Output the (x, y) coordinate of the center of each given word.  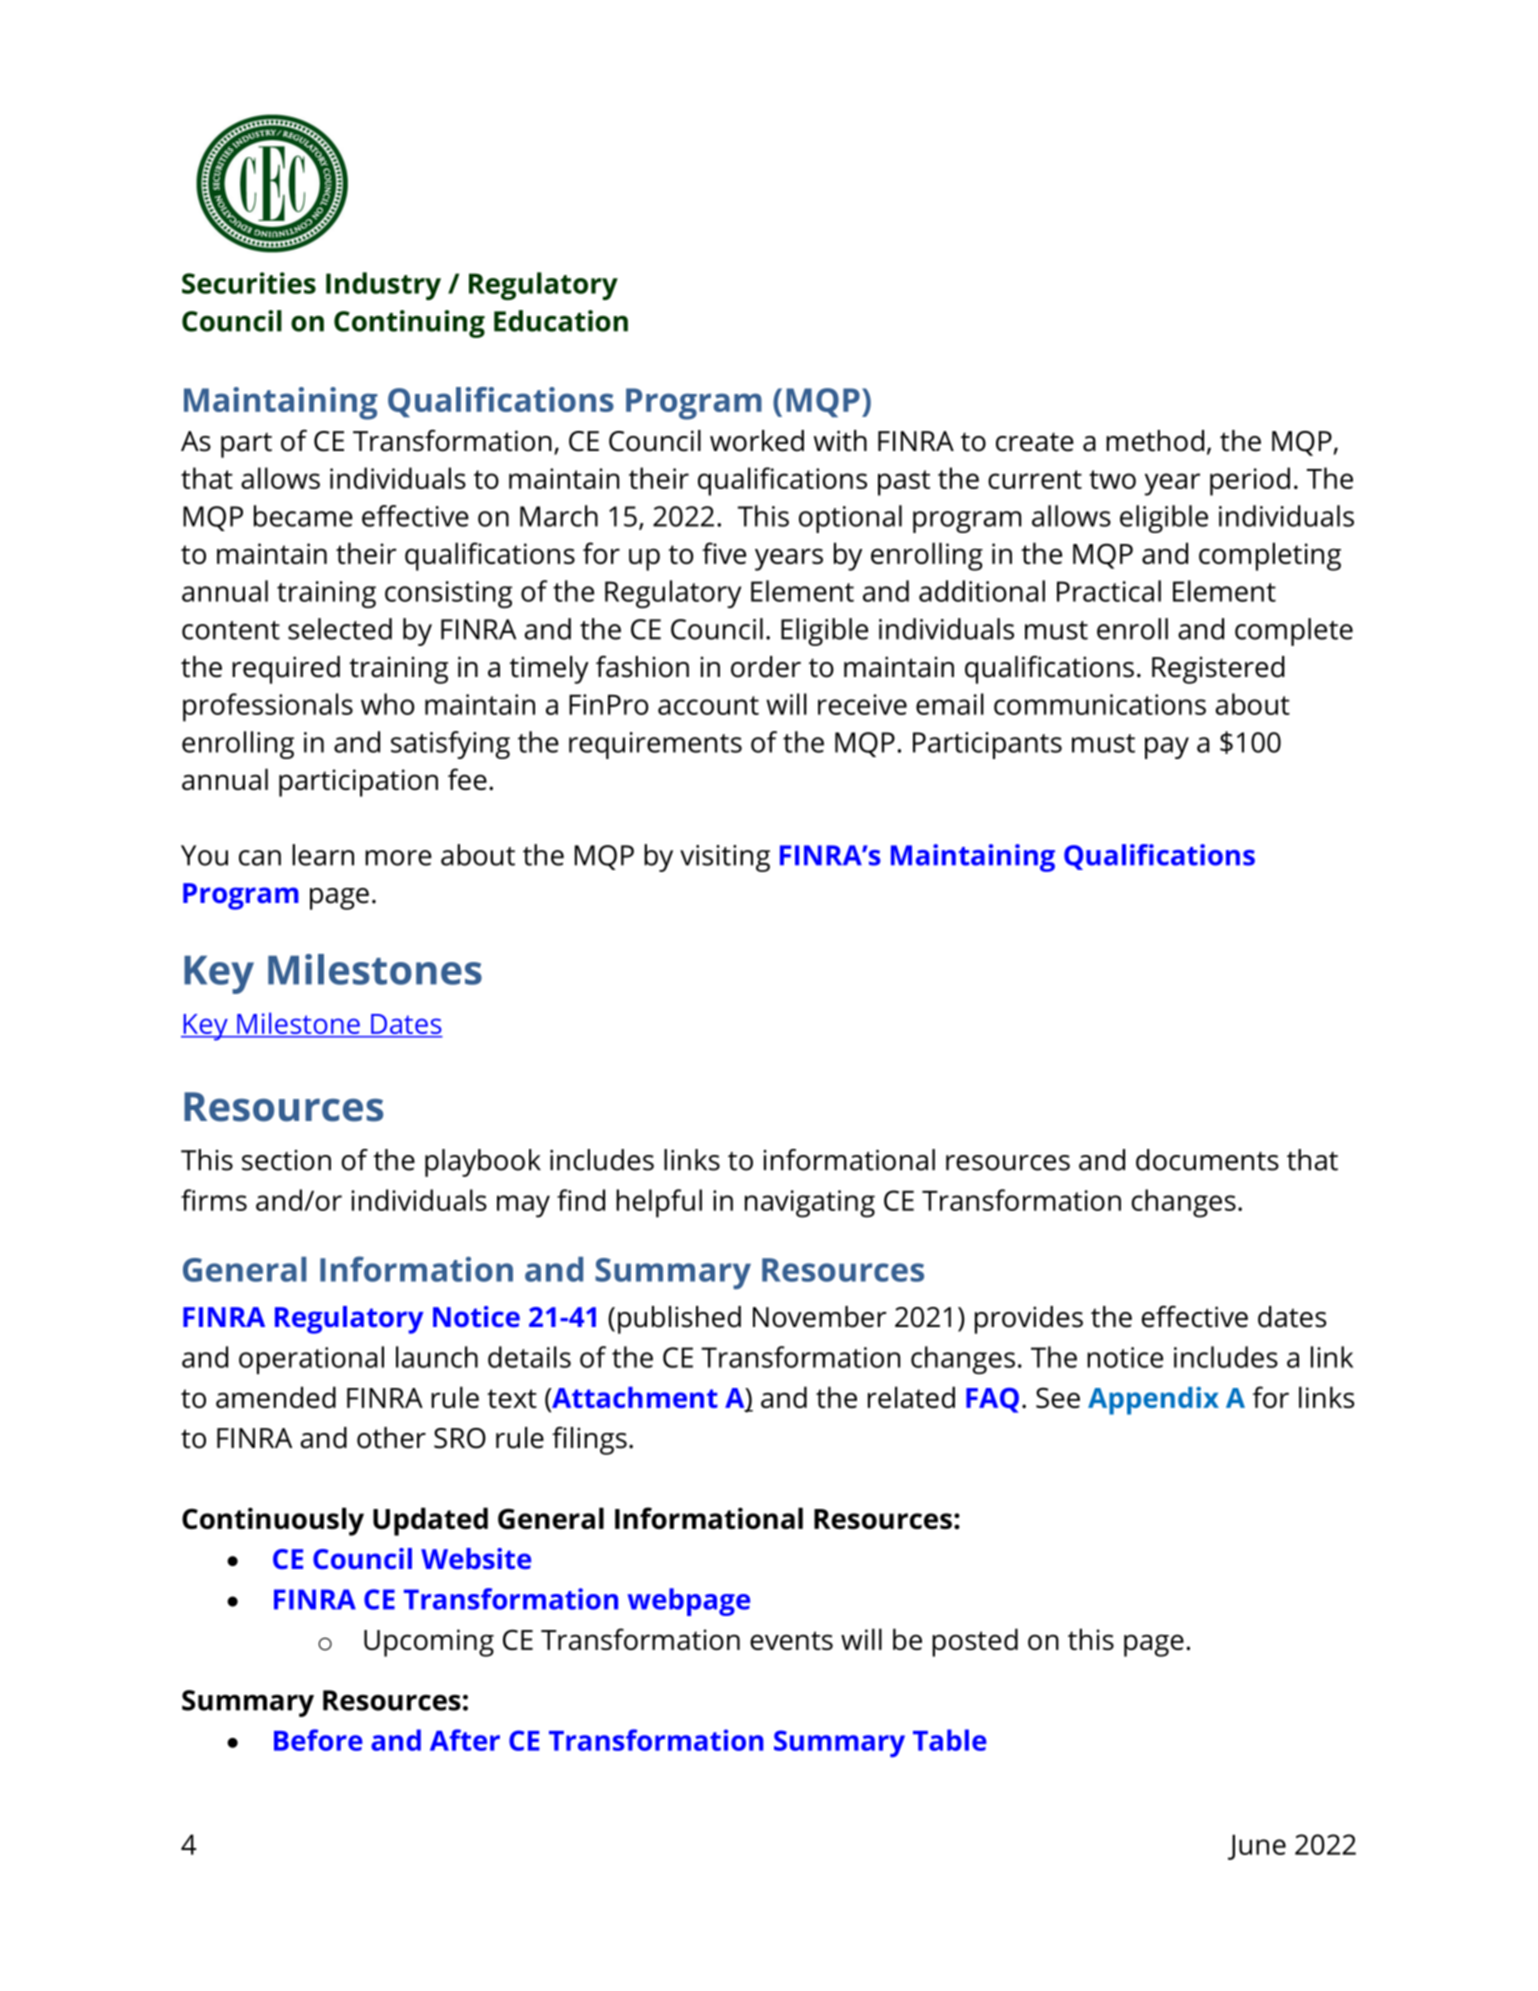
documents (1207, 1160)
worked (757, 441)
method (1155, 441)
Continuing (409, 324)
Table (950, 1740)
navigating (810, 1204)
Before (318, 1740)
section (286, 1160)
